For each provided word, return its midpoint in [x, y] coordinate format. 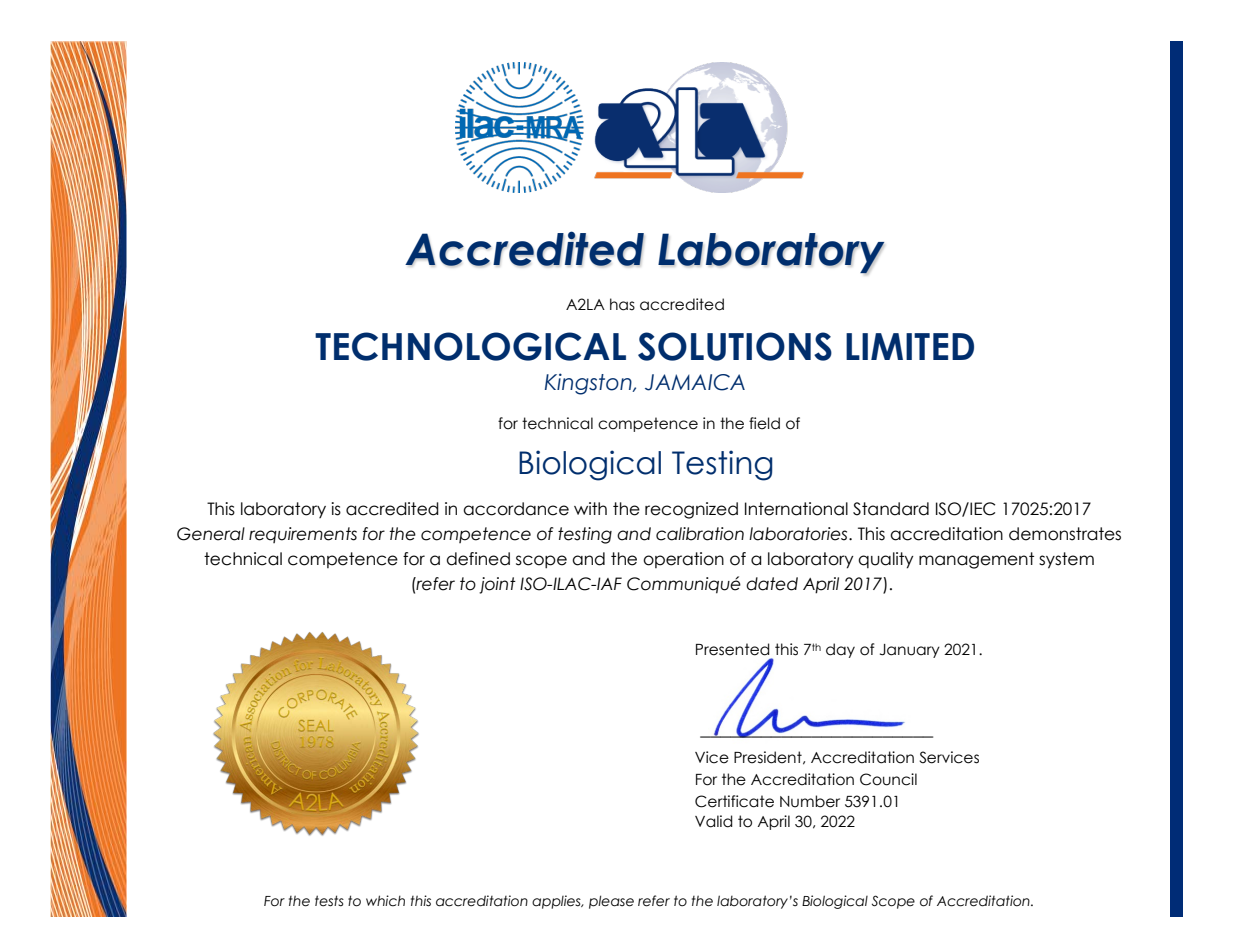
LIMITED [910, 346]
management [976, 560]
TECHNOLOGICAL [470, 346]
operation [683, 560]
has [622, 304]
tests [329, 901]
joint [497, 585]
